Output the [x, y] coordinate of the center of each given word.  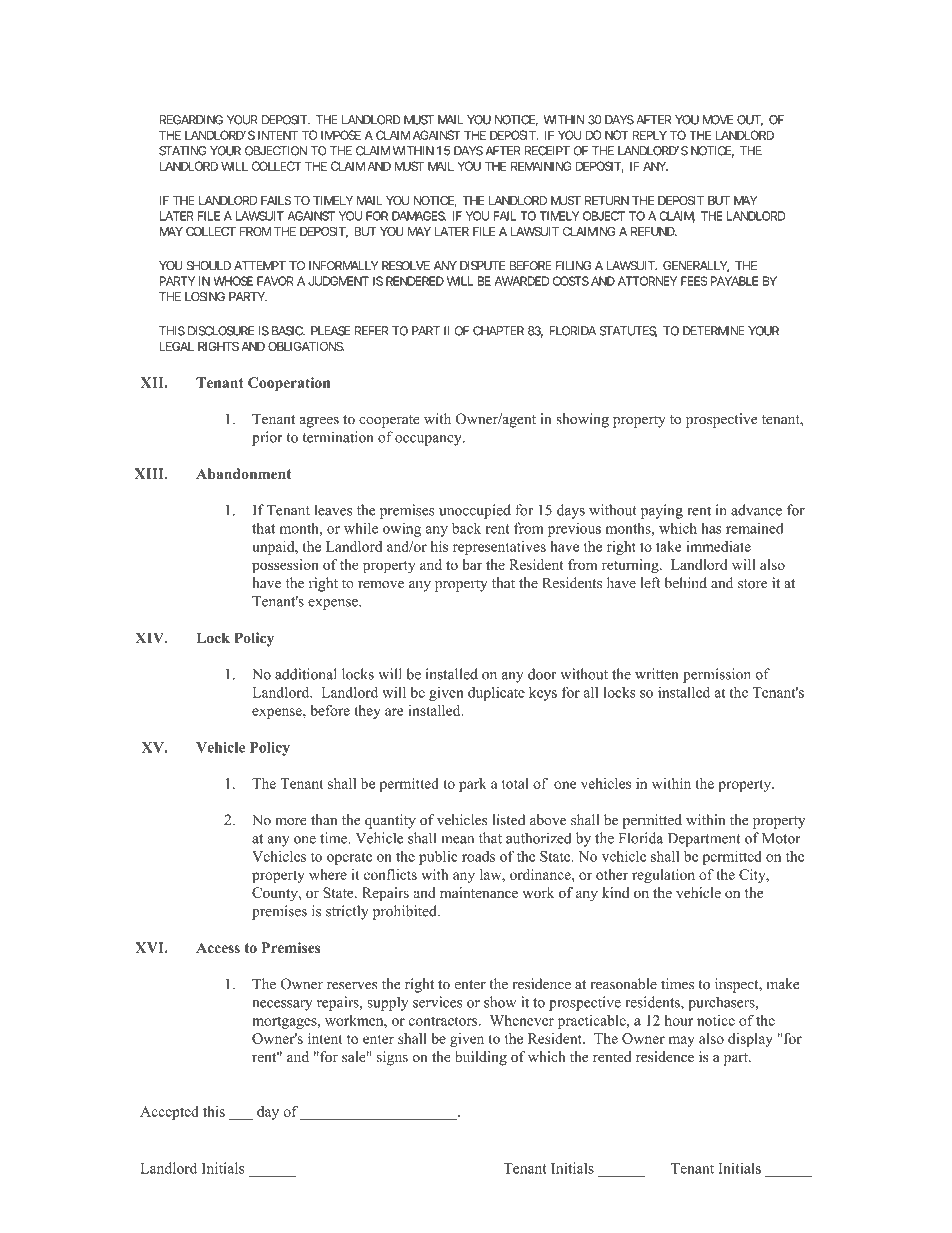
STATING [183, 151]
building [481, 1058]
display [750, 1040]
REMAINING [541, 166]
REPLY [650, 135]
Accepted [169, 1113]
